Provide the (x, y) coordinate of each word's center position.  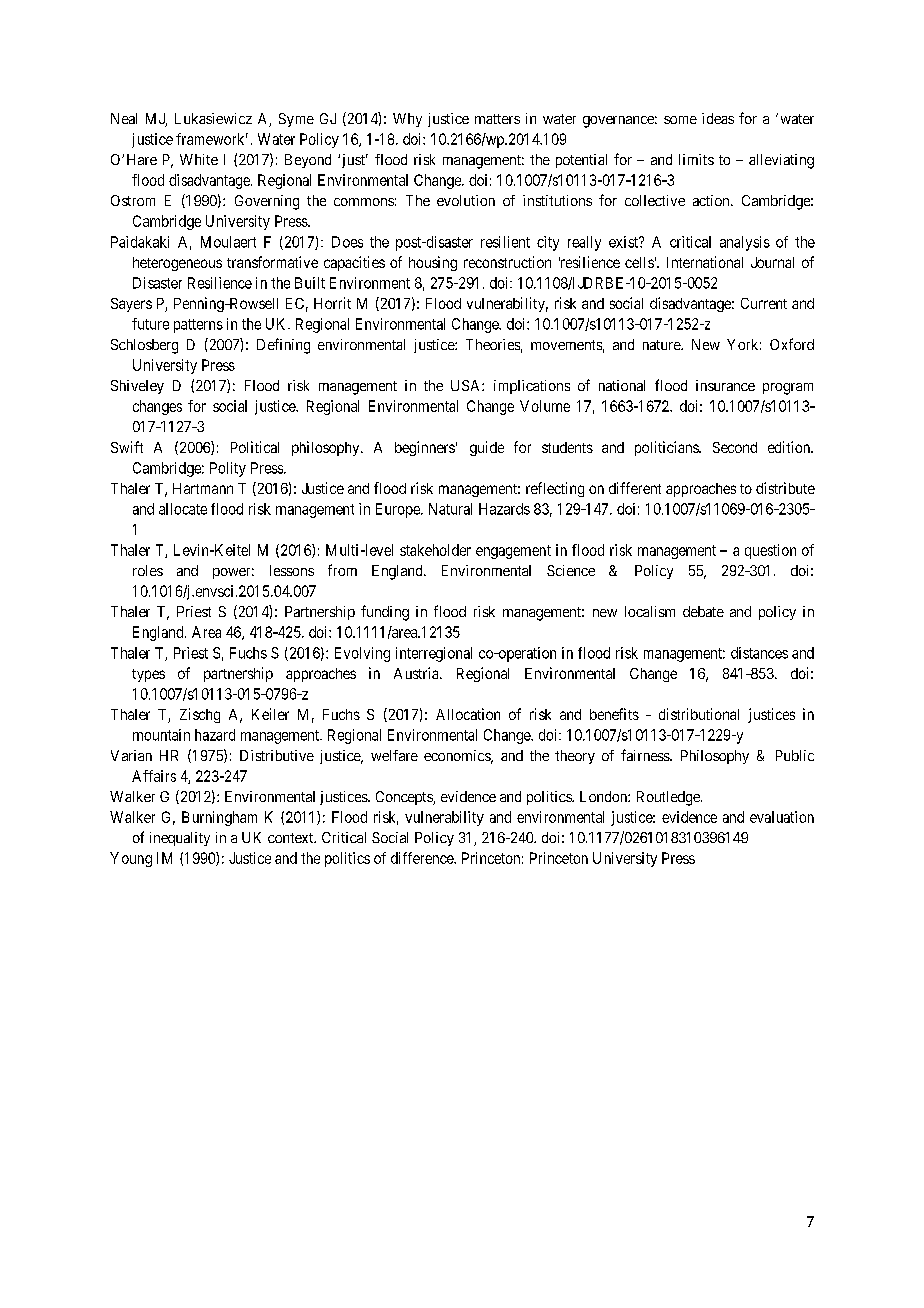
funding (385, 613)
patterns (198, 326)
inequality (180, 839)
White (199, 159)
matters (497, 119)
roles (148, 570)
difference (423, 858)
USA (467, 385)
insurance (725, 385)
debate (703, 611)
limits (696, 159)
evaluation (782, 817)
